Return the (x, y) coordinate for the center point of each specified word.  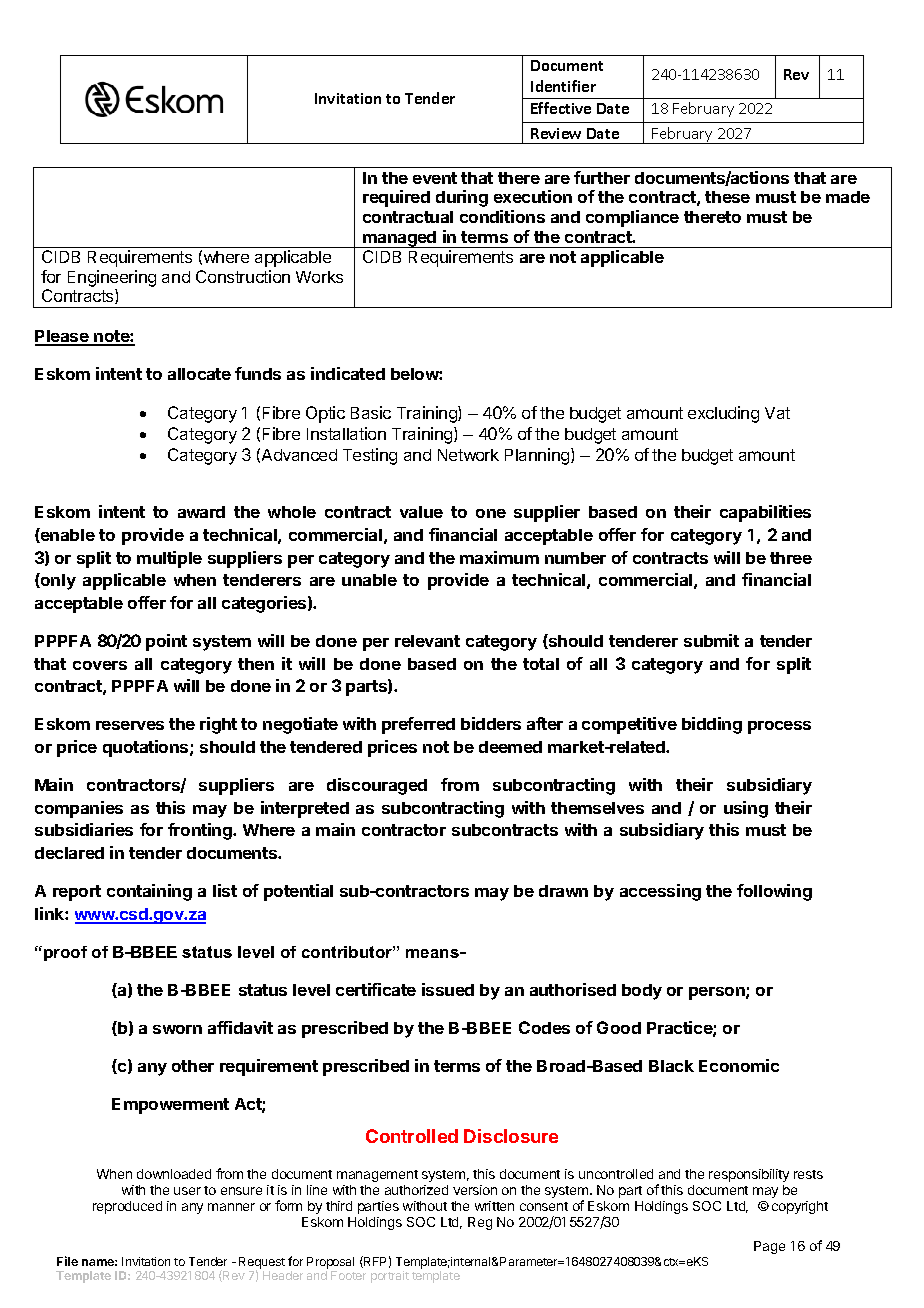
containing (149, 892)
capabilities (765, 513)
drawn (563, 891)
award (201, 512)
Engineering (112, 280)
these (727, 197)
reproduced (127, 1207)
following (774, 892)
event (435, 178)
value (421, 512)
